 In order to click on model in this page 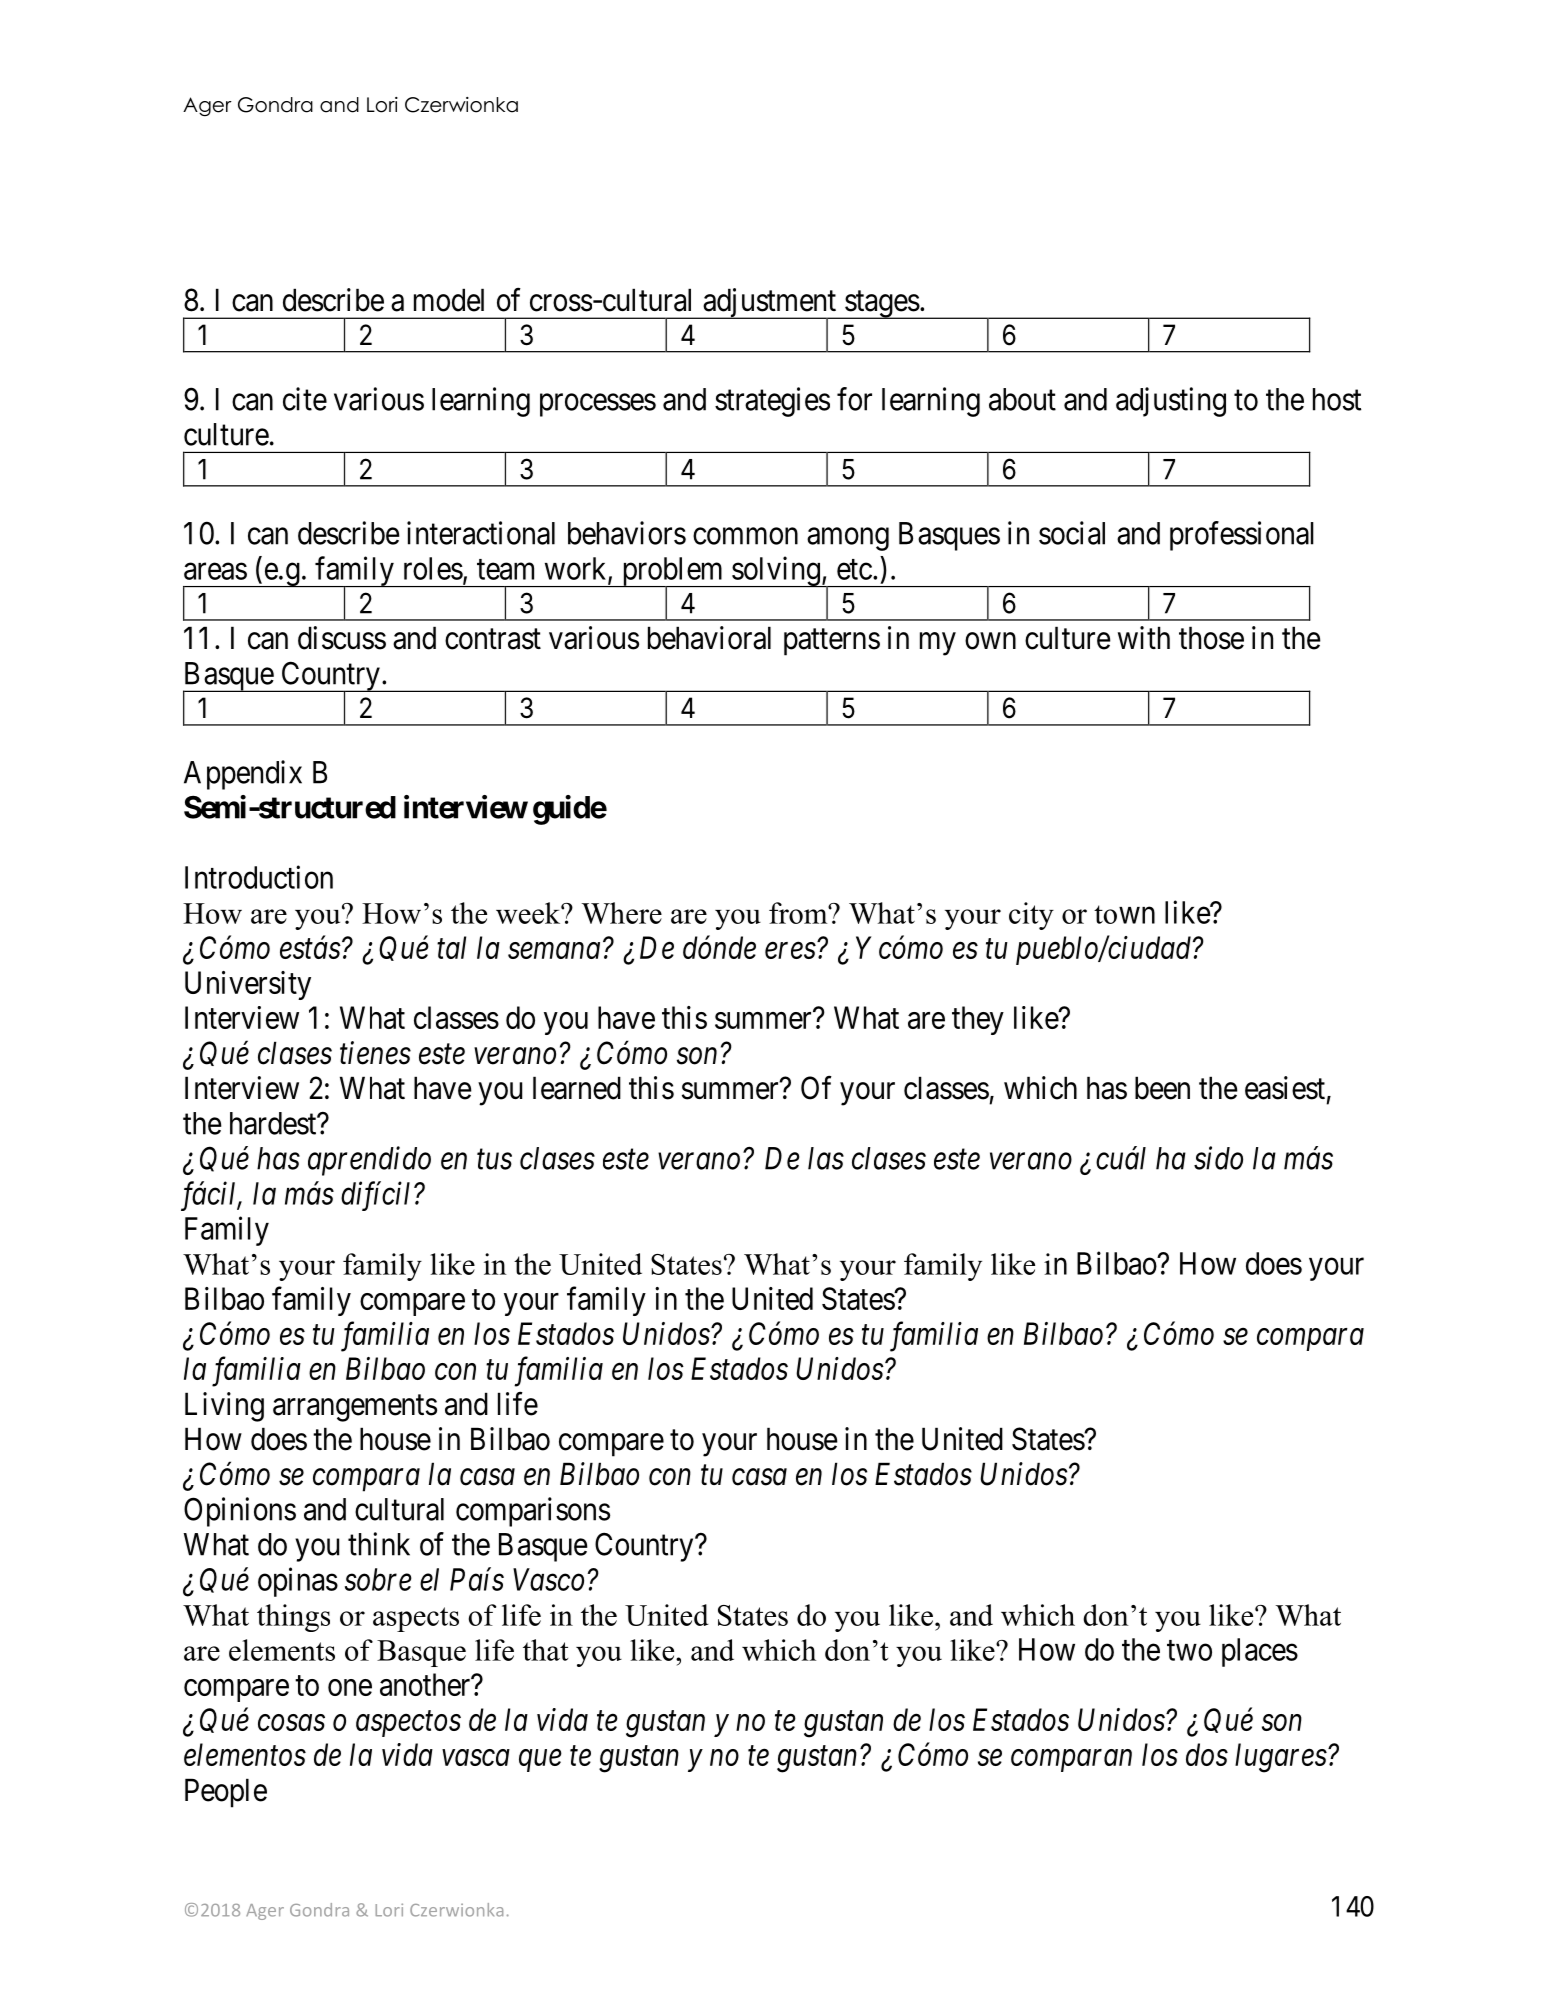, I will do `click(449, 300)`.
